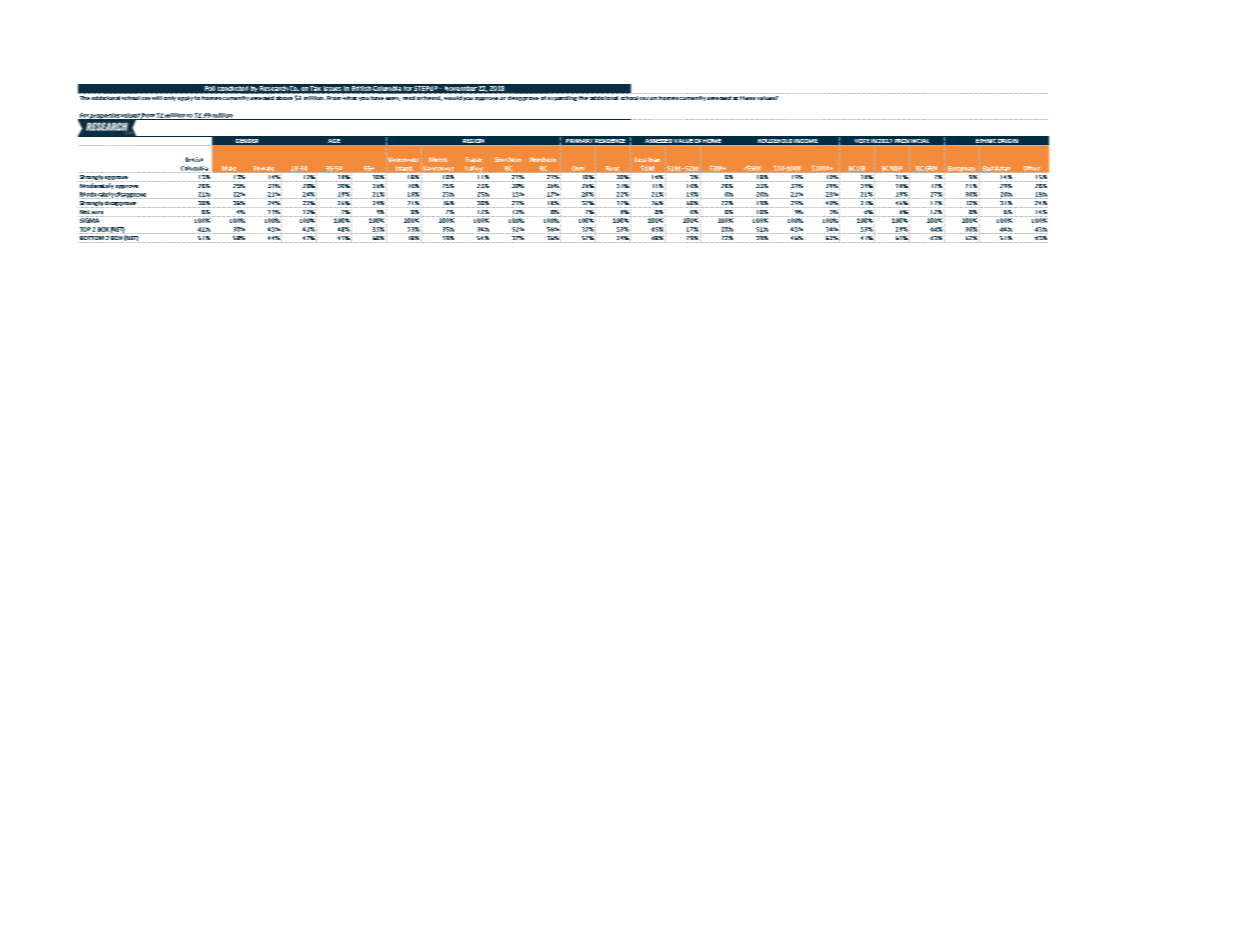 Image resolution: width=1233 pixels, height=952 pixels. Describe the element at coordinates (508, 159) in the document. I see `Southern` at that location.
